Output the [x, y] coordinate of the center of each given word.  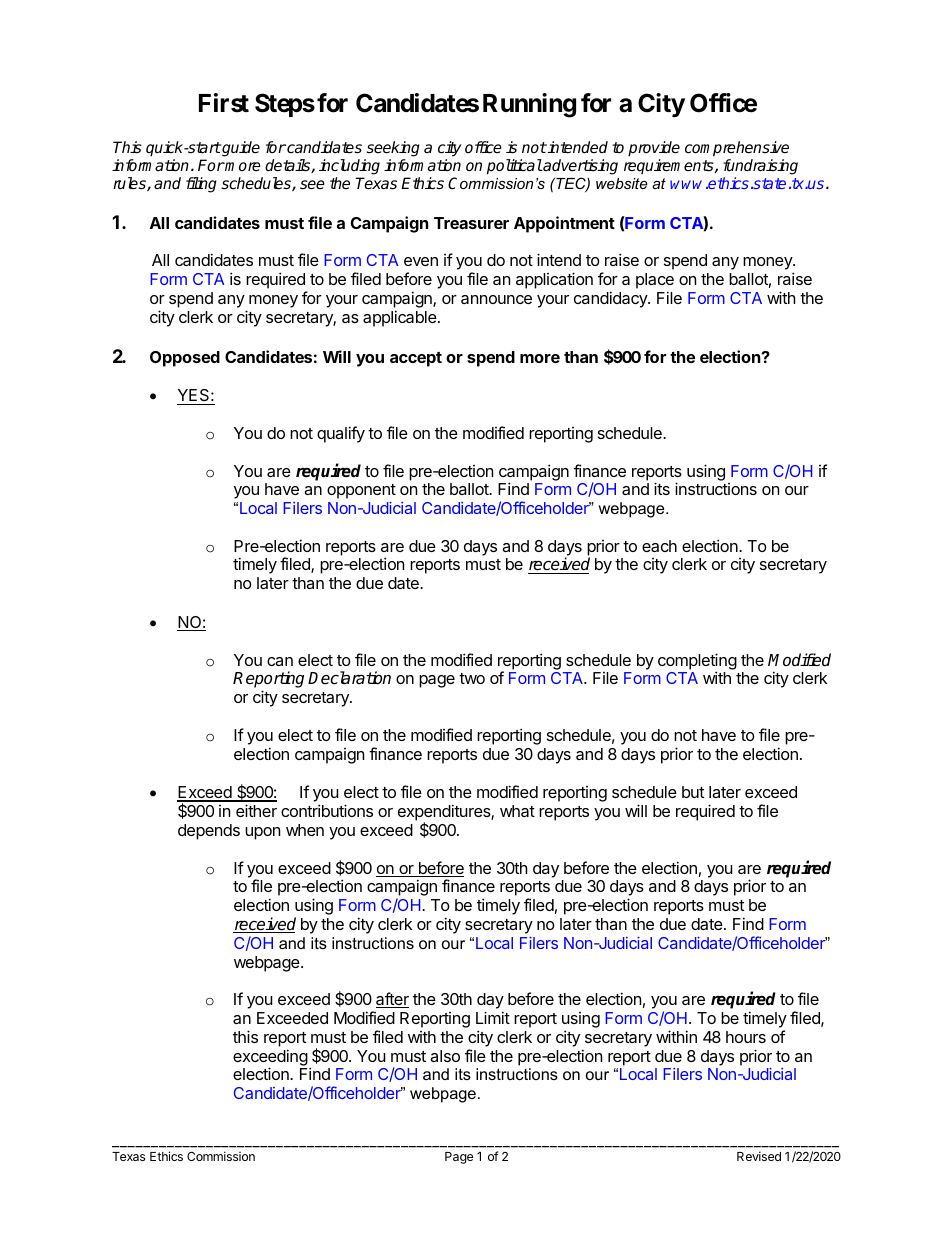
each [659, 546]
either [256, 810]
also [445, 1056]
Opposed [185, 359]
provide [654, 150]
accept [416, 359]
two [472, 678]
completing [697, 662]
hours [746, 1037]
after [392, 1000]
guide [240, 149]
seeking [392, 150]
